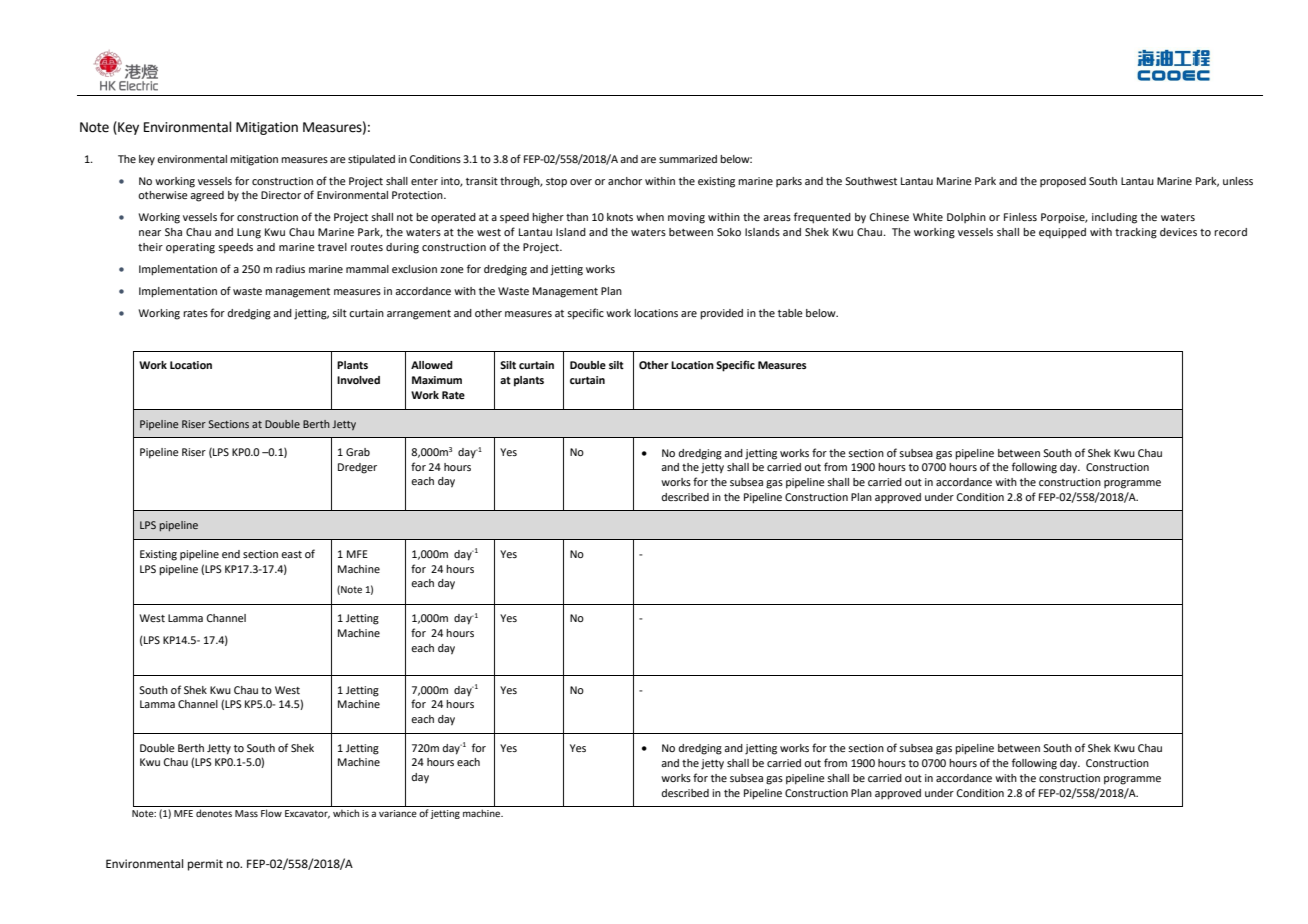  What do you see at coordinates (398, 813) in the page?
I see `variance` at bounding box center [398, 813].
